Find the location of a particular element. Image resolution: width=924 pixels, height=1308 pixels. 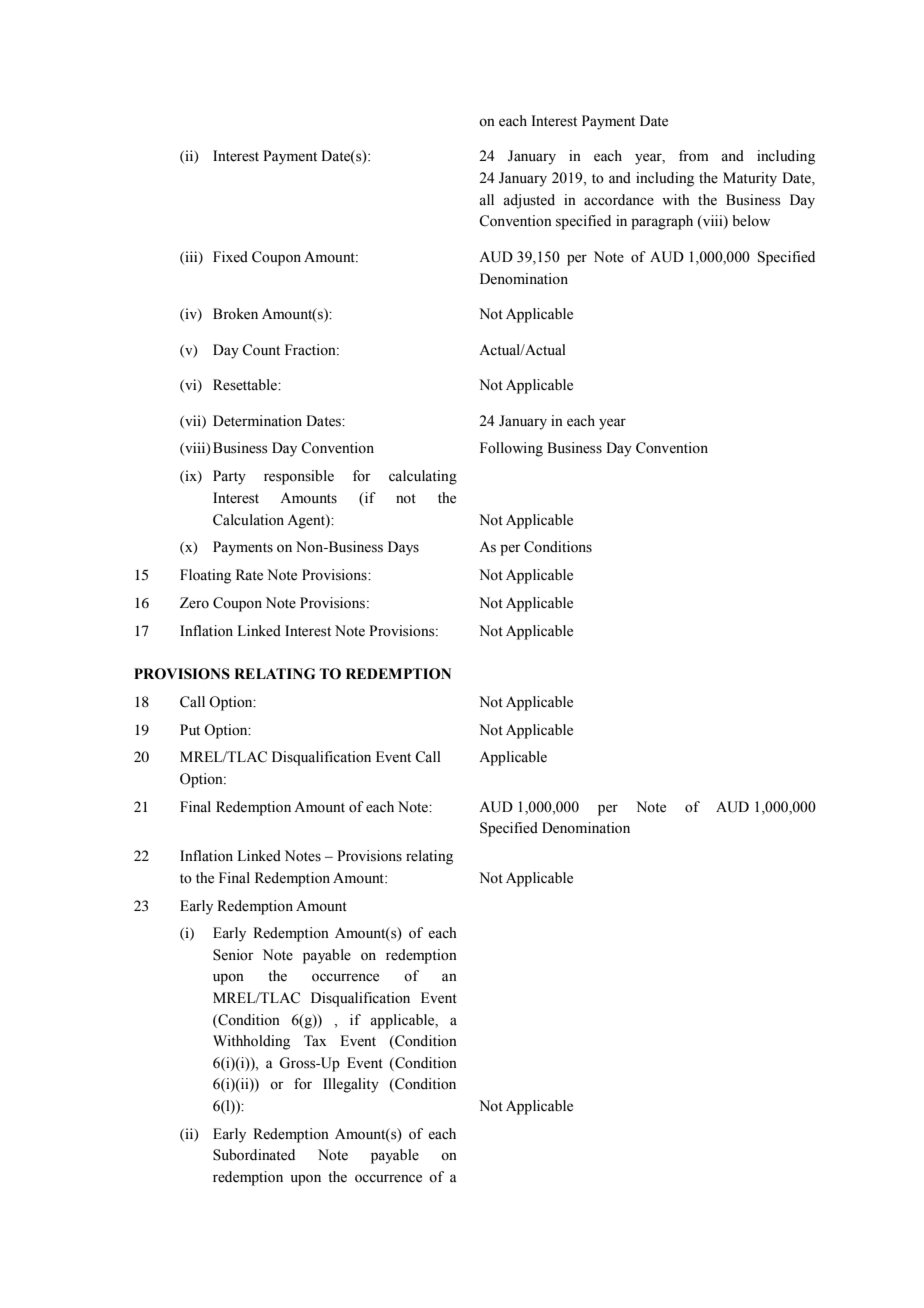

Fixed is located at coordinates (230, 257).
